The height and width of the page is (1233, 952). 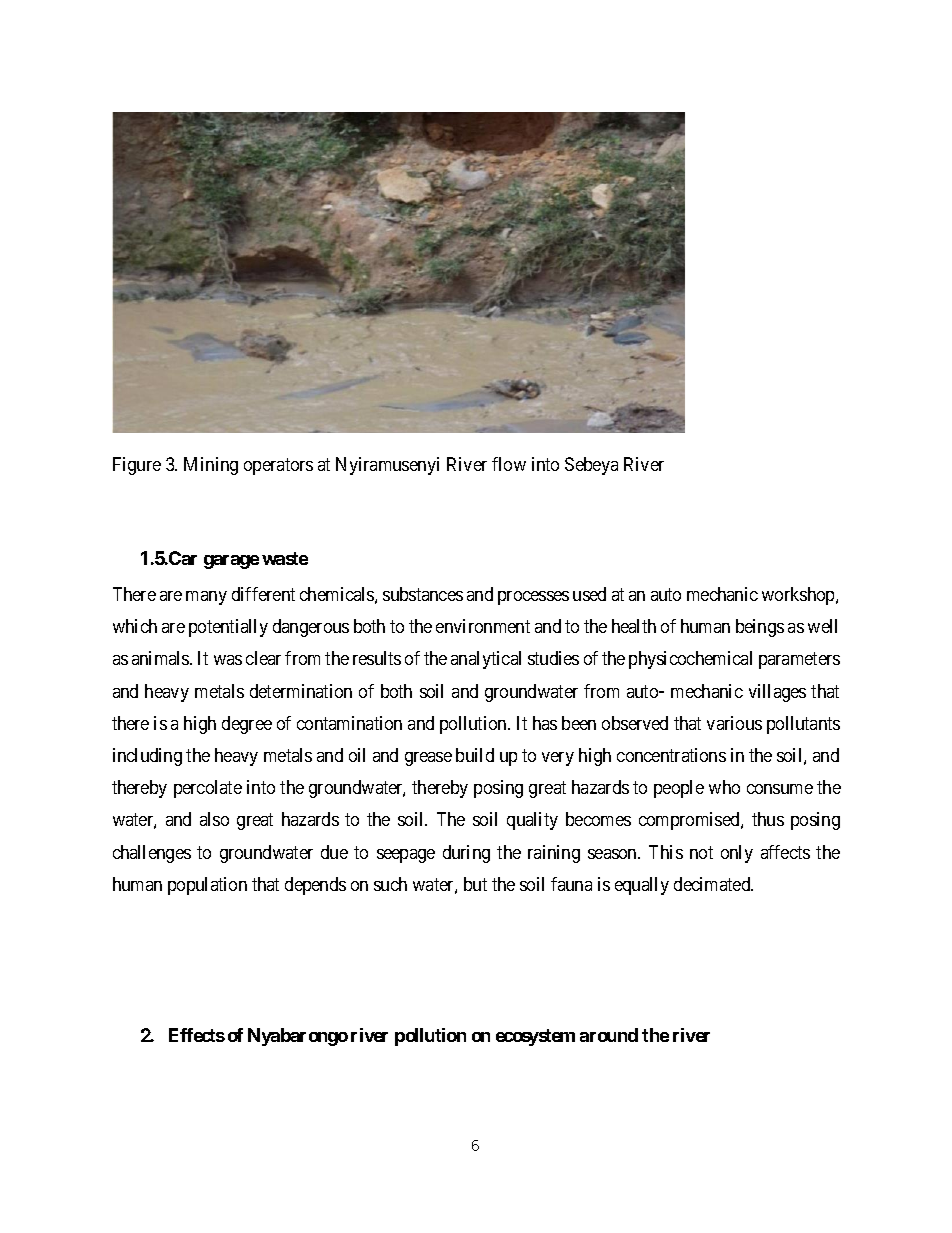 I want to click on around, so click(x=609, y=1035).
